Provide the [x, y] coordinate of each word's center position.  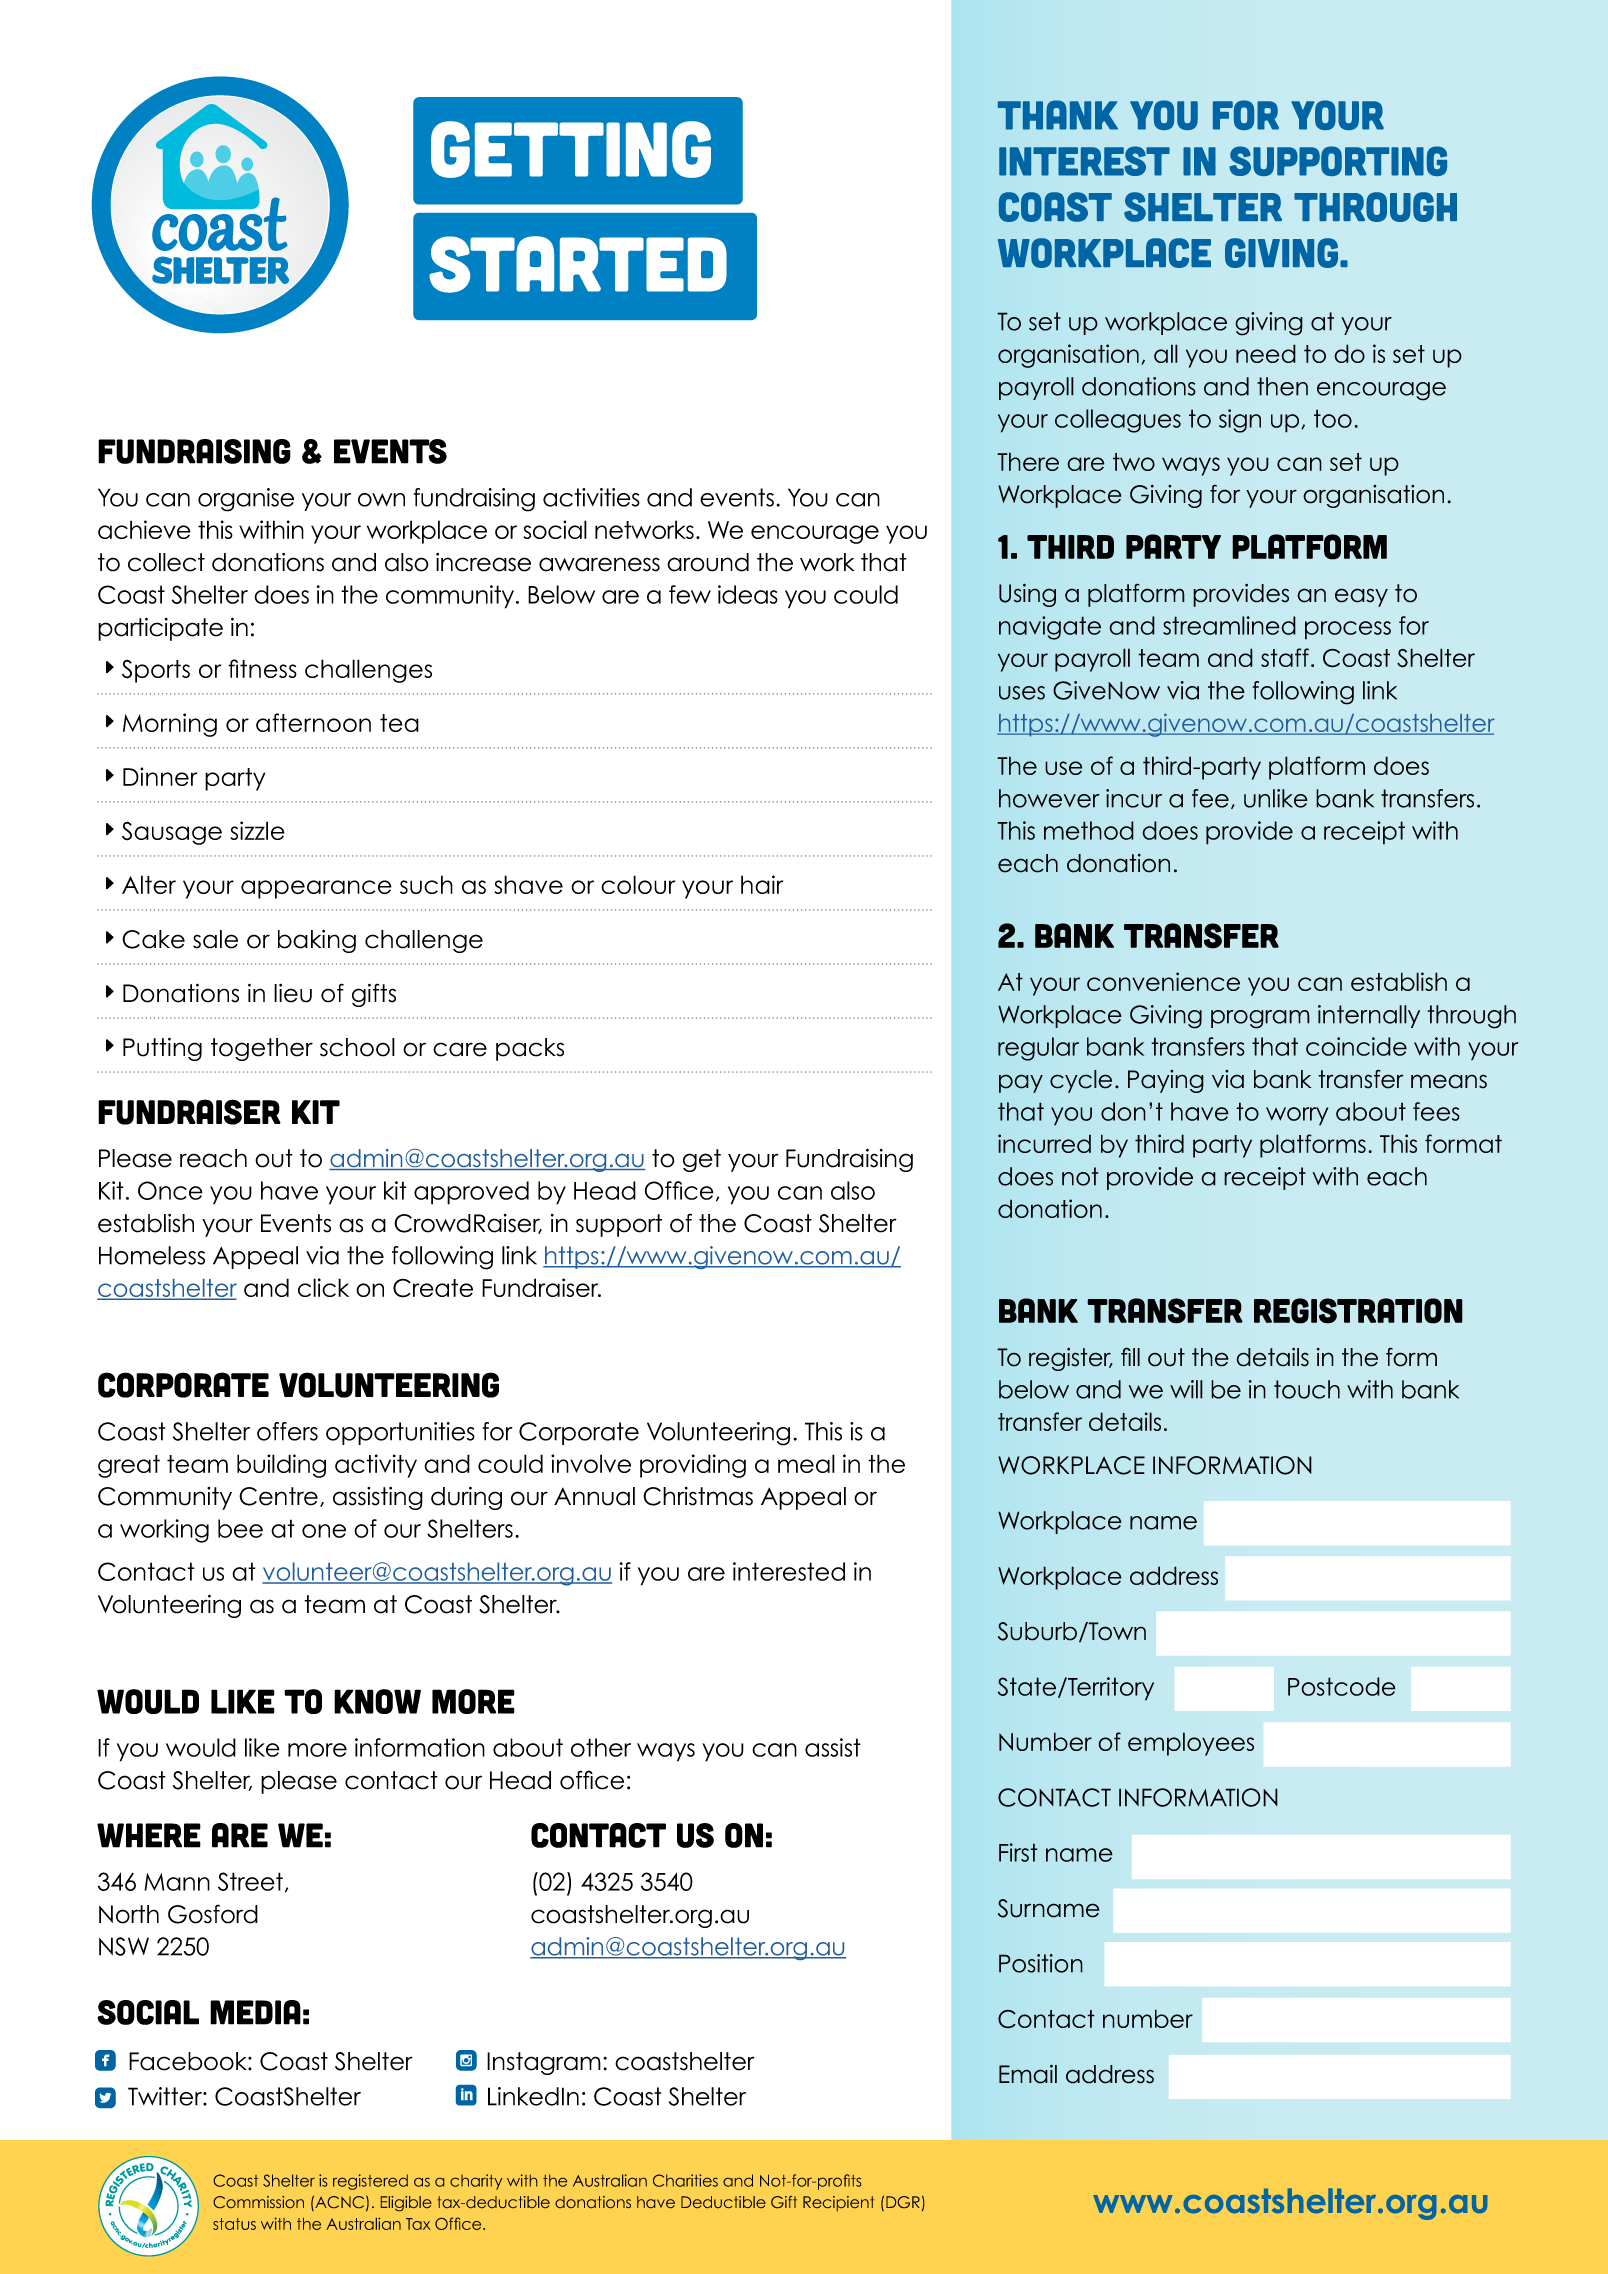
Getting [571, 149]
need [1266, 353]
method [1089, 830]
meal [806, 1463]
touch [1307, 1389]
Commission [258, 2202]
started [578, 264]
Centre [278, 1496]
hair [762, 884]
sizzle [257, 830]
